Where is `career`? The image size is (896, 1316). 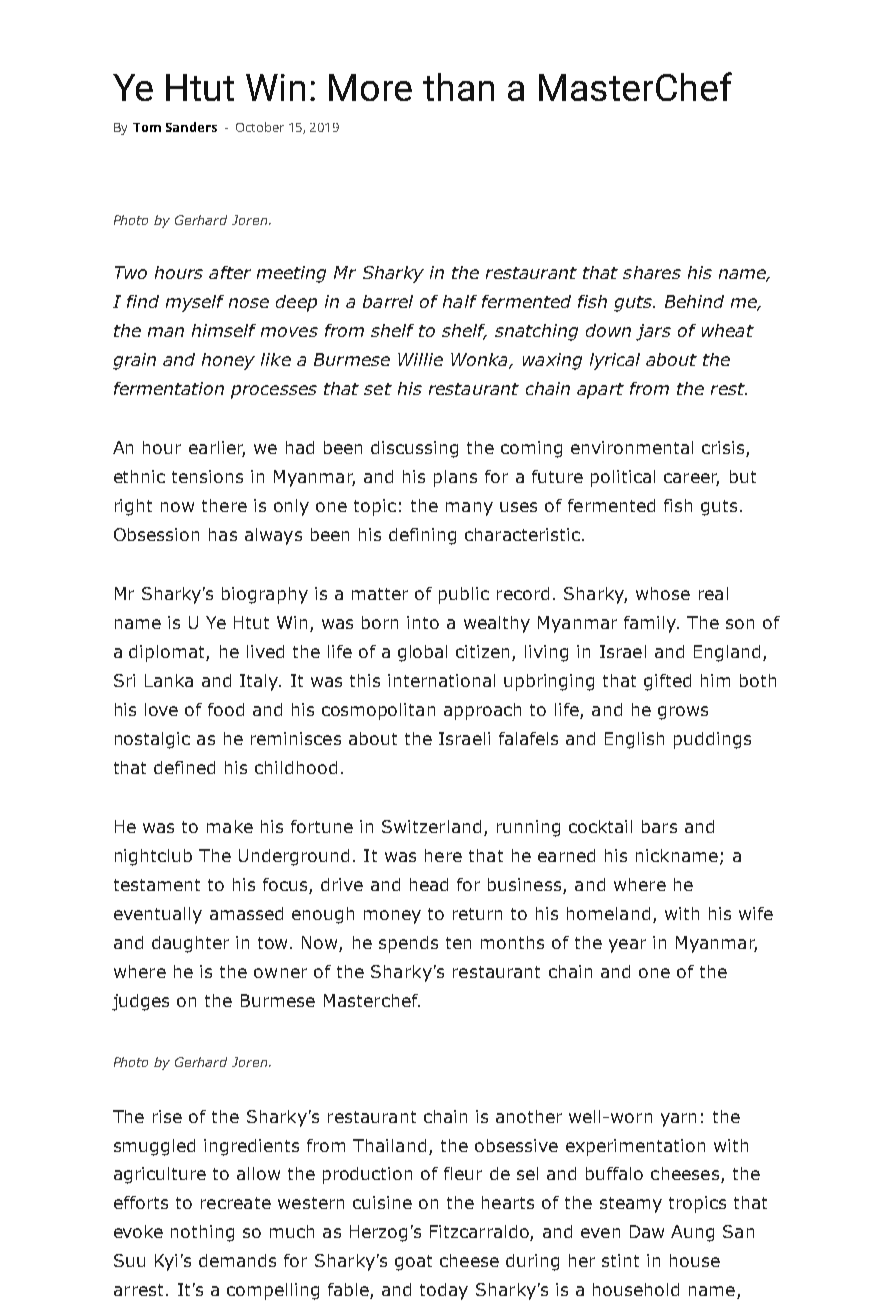
career is located at coordinates (691, 479).
